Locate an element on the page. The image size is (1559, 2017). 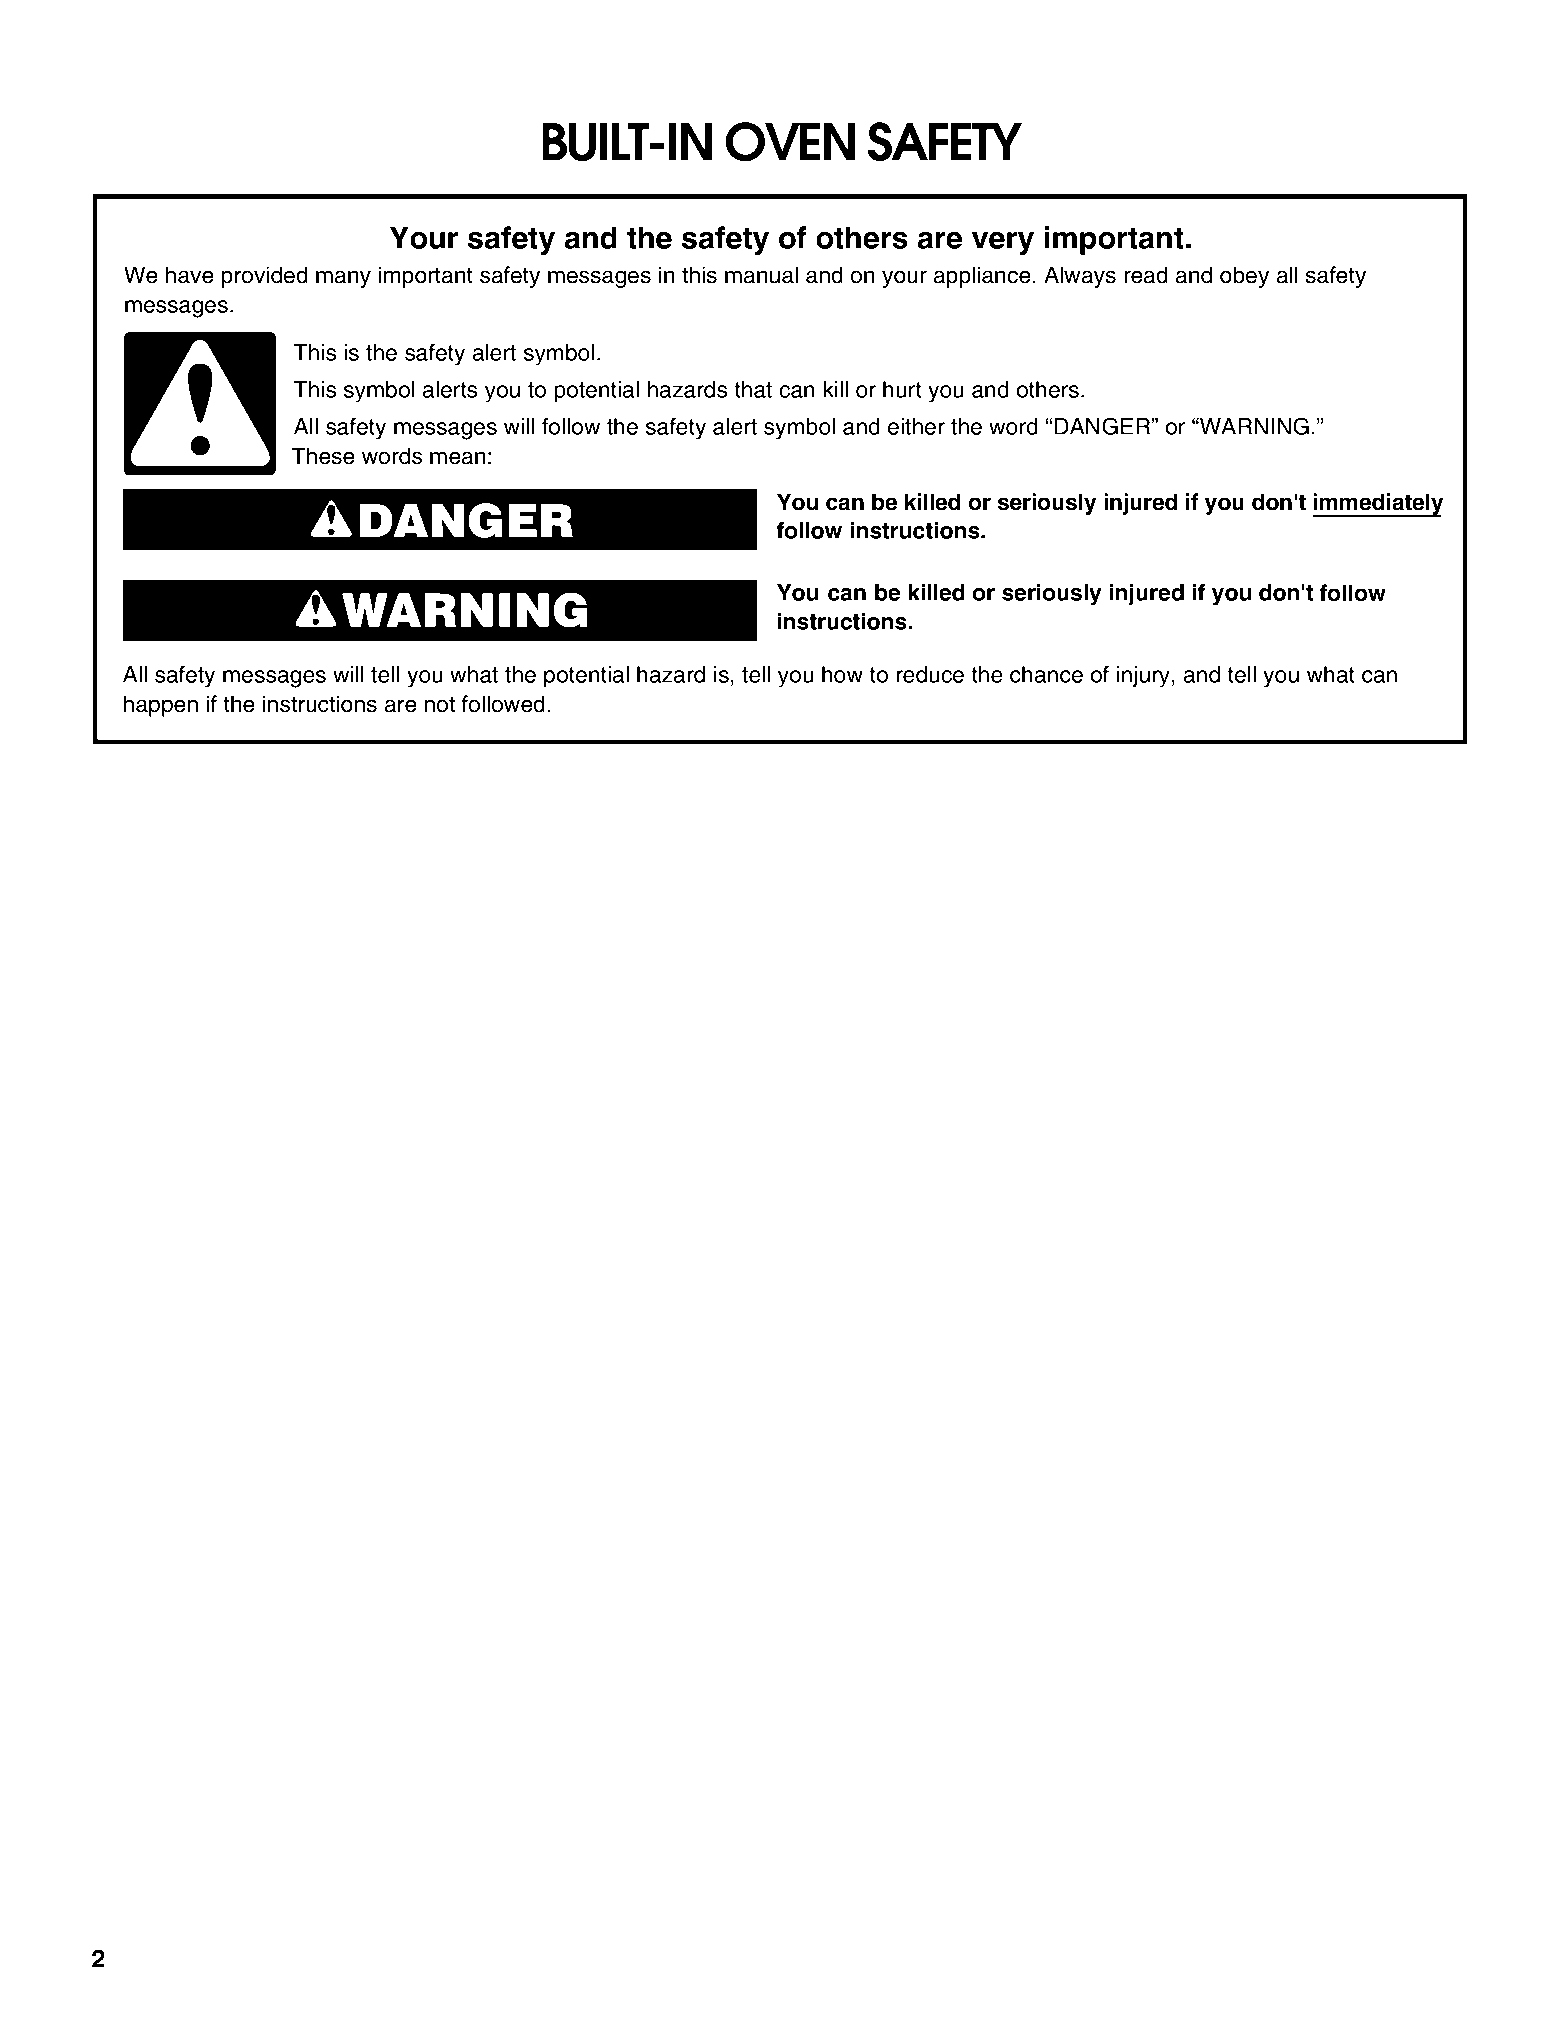
how is located at coordinates (842, 674).
